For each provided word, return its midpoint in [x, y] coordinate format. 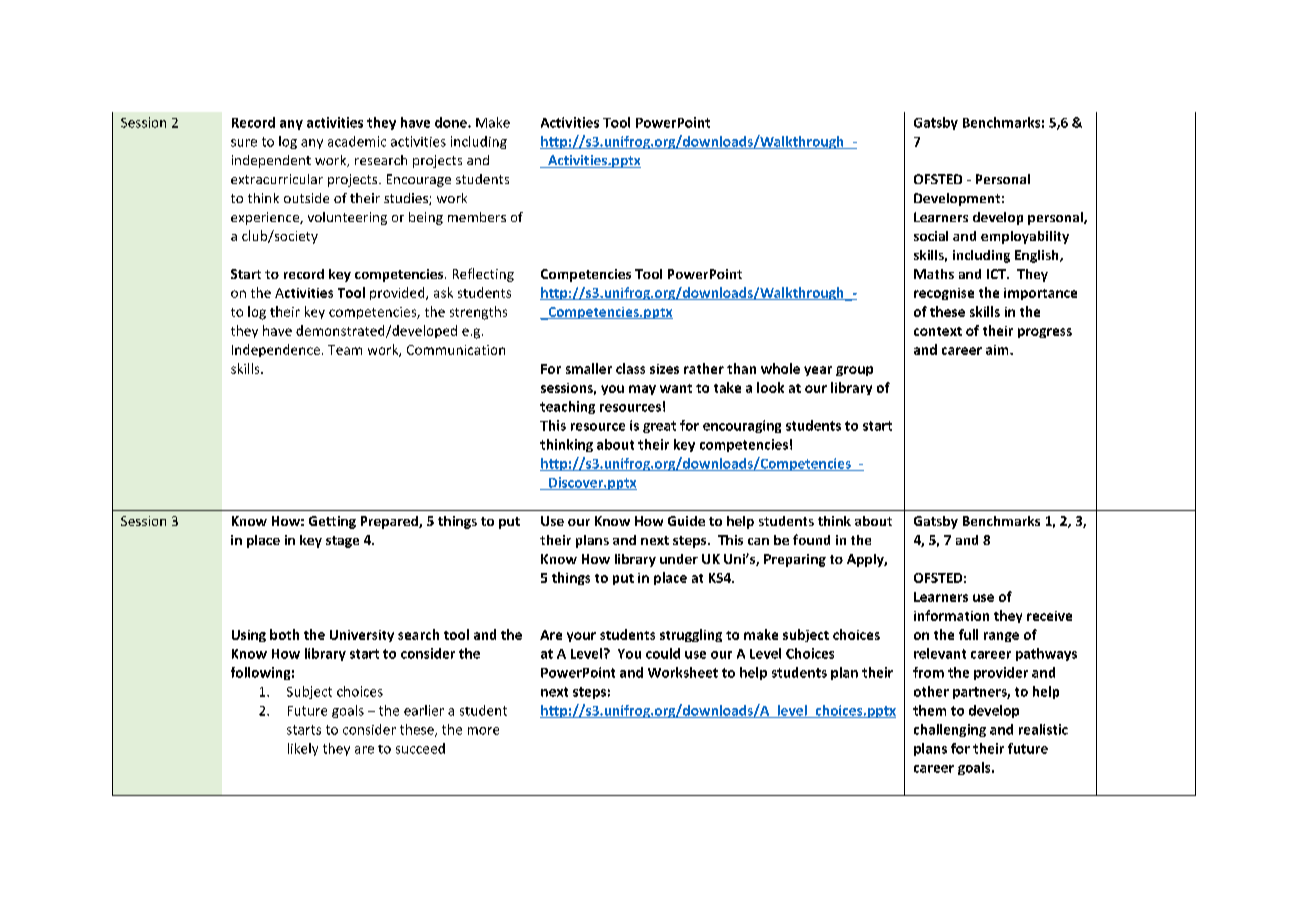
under [679, 559]
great [659, 427]
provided [398, 293]
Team [345, 350]
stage [342, 542]
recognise [944, 294]
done [452, 122]
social [931, 236]
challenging [950, 730]
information [951, 615]
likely [303, 749]
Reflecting [483, 275]
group [854, 371]
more [483, 731]
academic [357, 141]
